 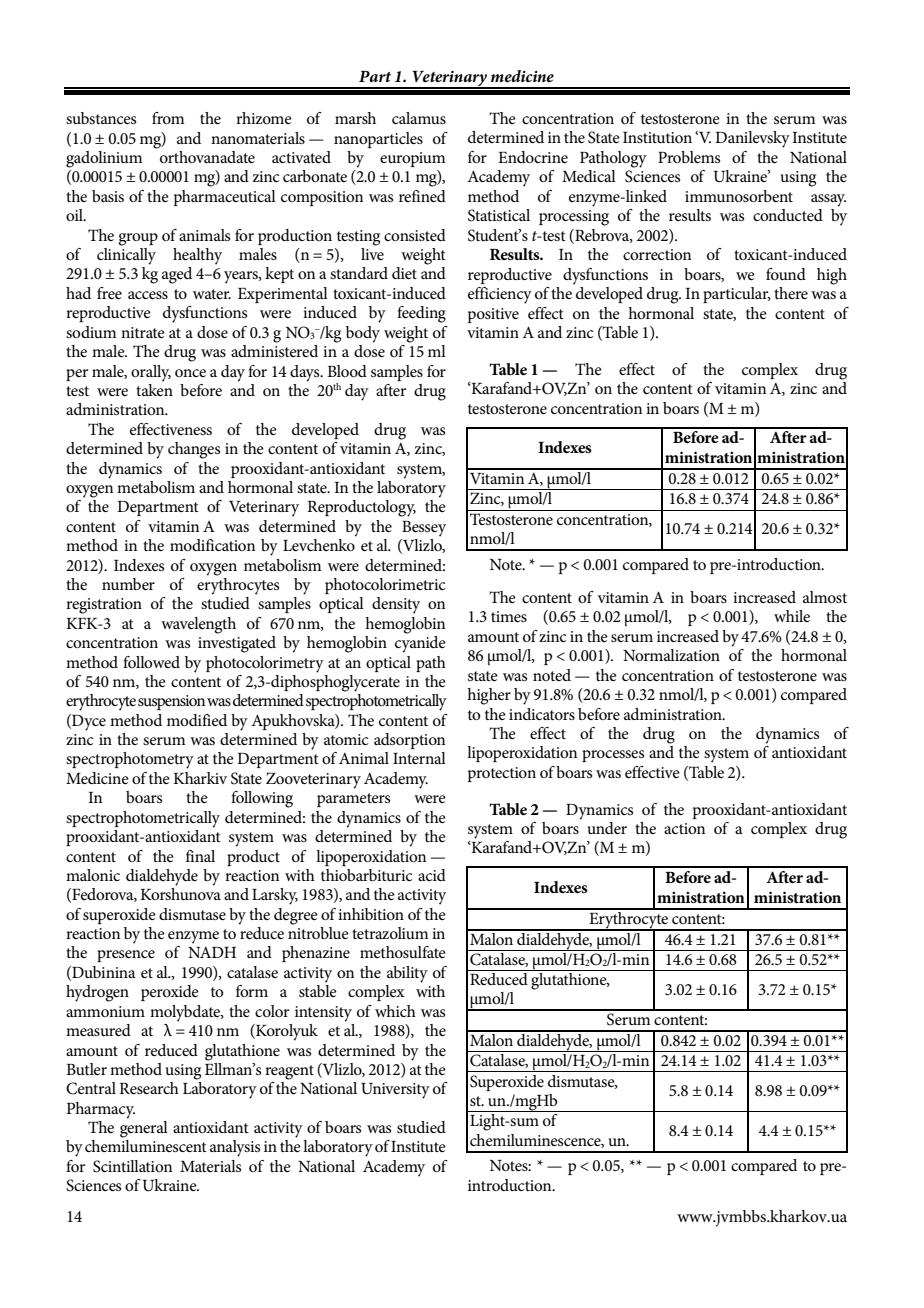 What do you see at coordinates (200, 856) in the screenshot?
I see `final` at bounding box center [200, 856].
